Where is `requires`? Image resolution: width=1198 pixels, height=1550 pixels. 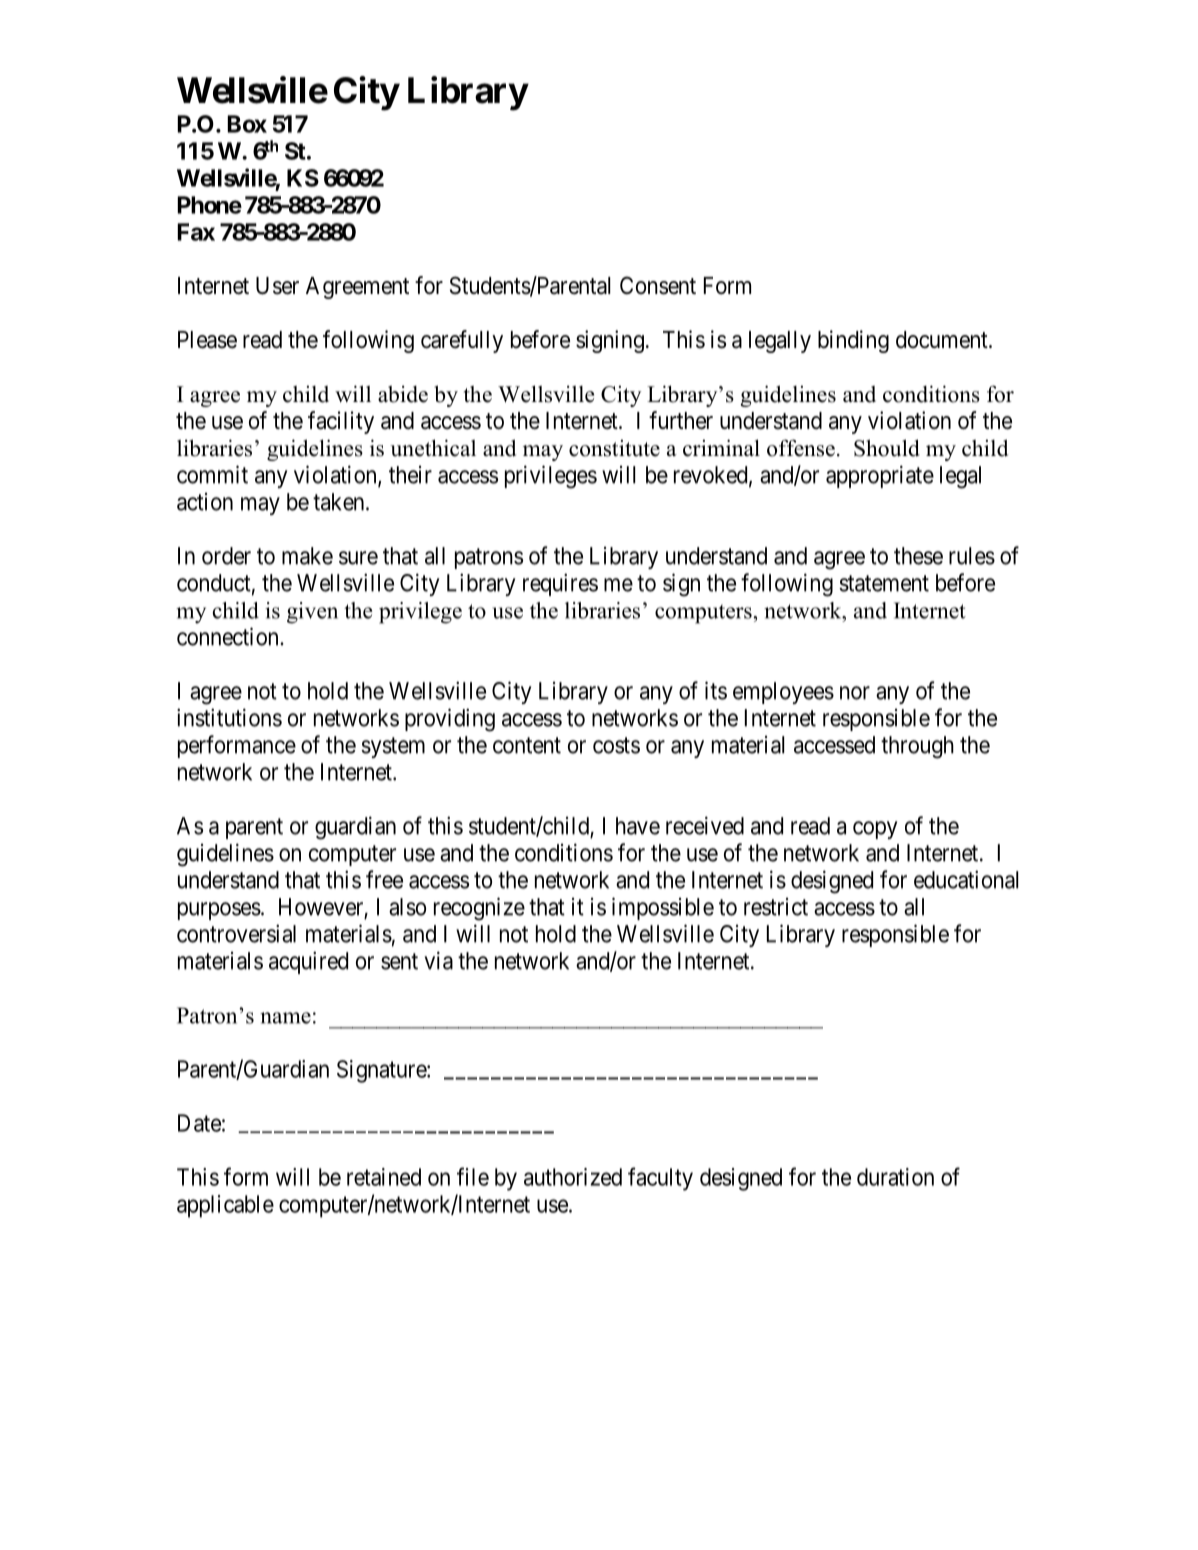 requires is located at coordinates (560, 584).
